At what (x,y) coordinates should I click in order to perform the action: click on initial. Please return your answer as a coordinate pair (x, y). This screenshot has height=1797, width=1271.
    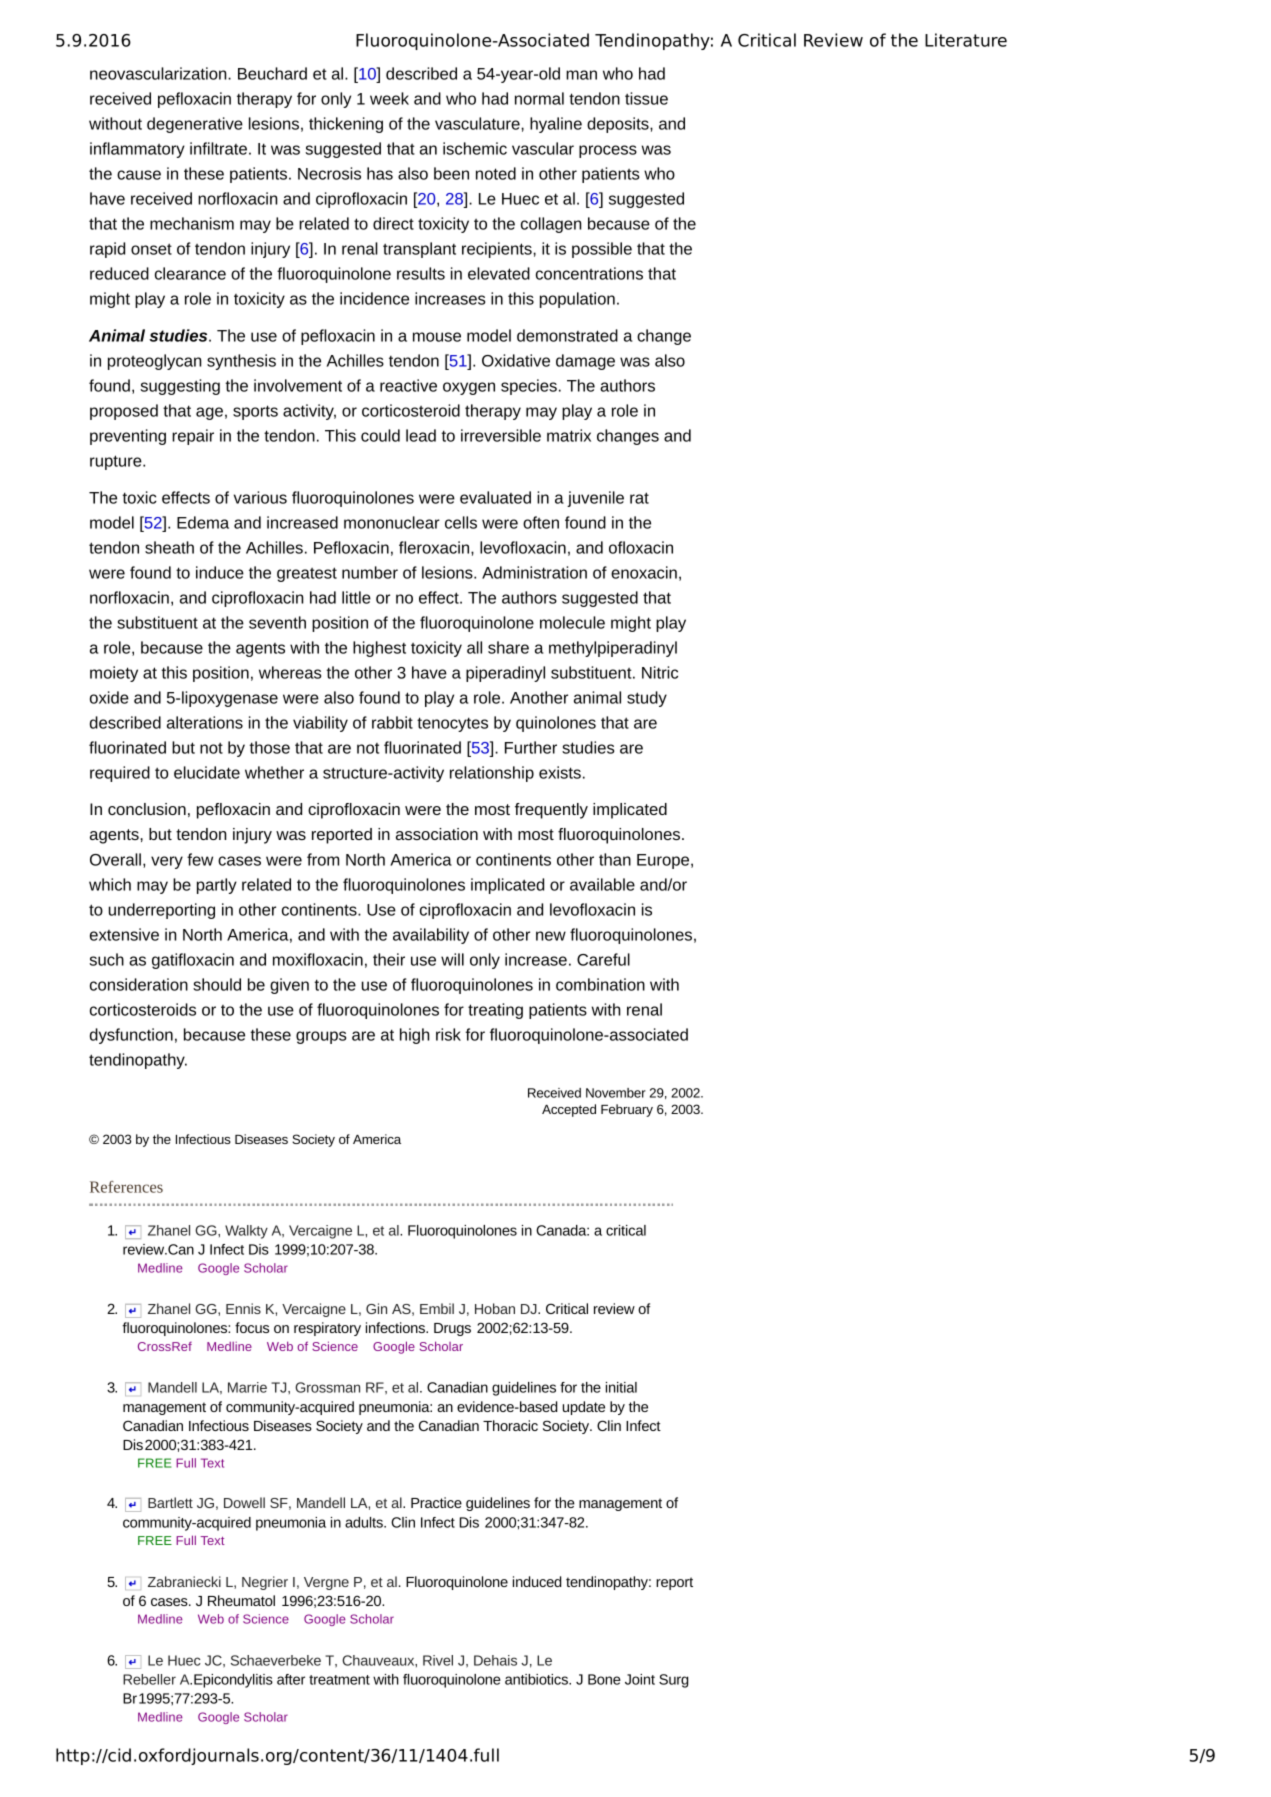
    Looking at the image, I should click on (621, 1387).
